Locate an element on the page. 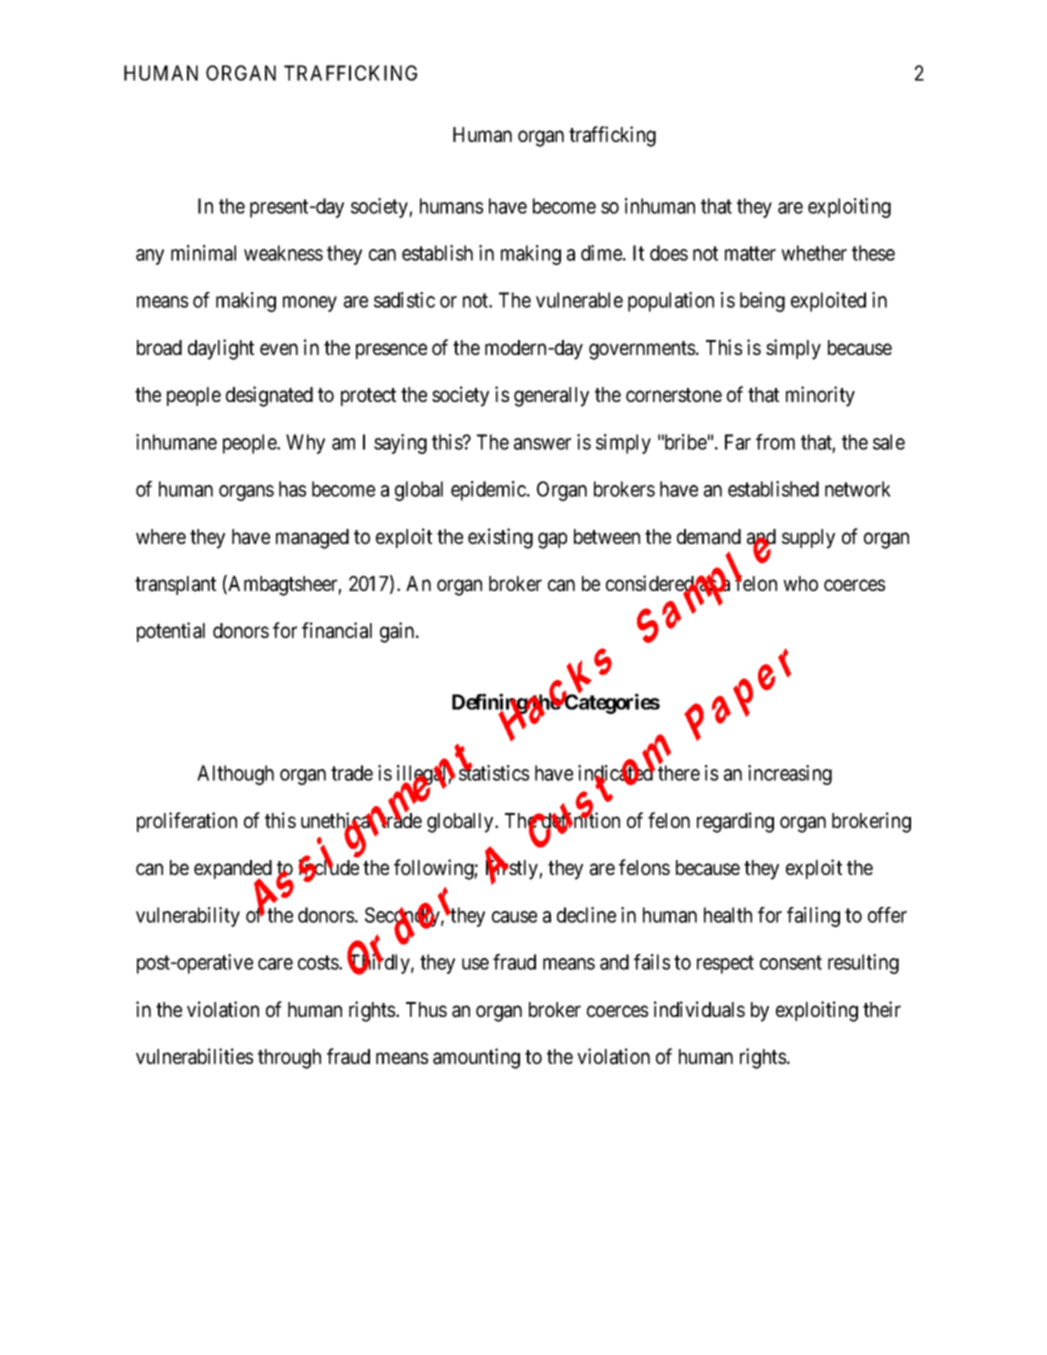  potential is located at coordinates (171, 632).
